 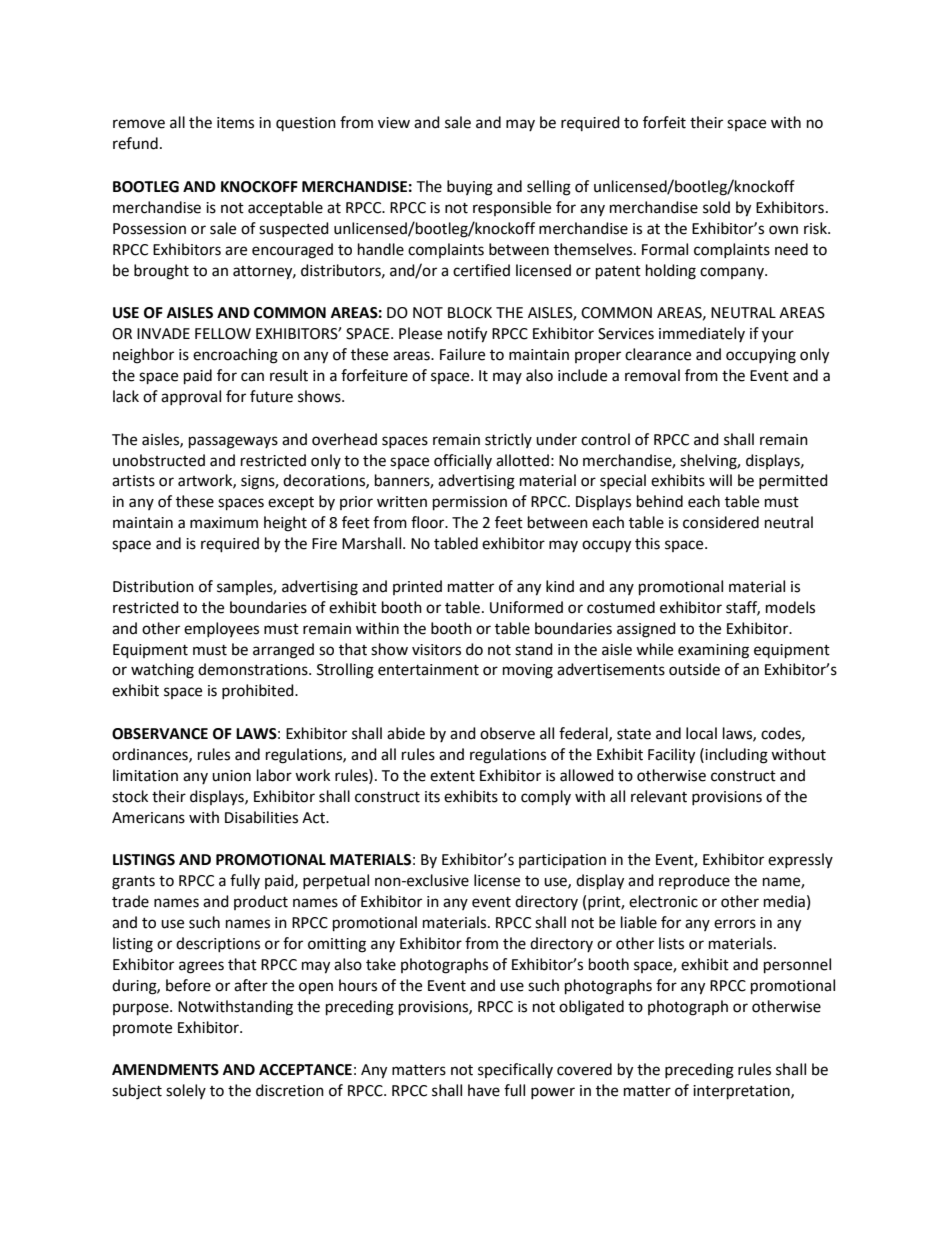 I want to click on have, so click(x=484, y=1090).
